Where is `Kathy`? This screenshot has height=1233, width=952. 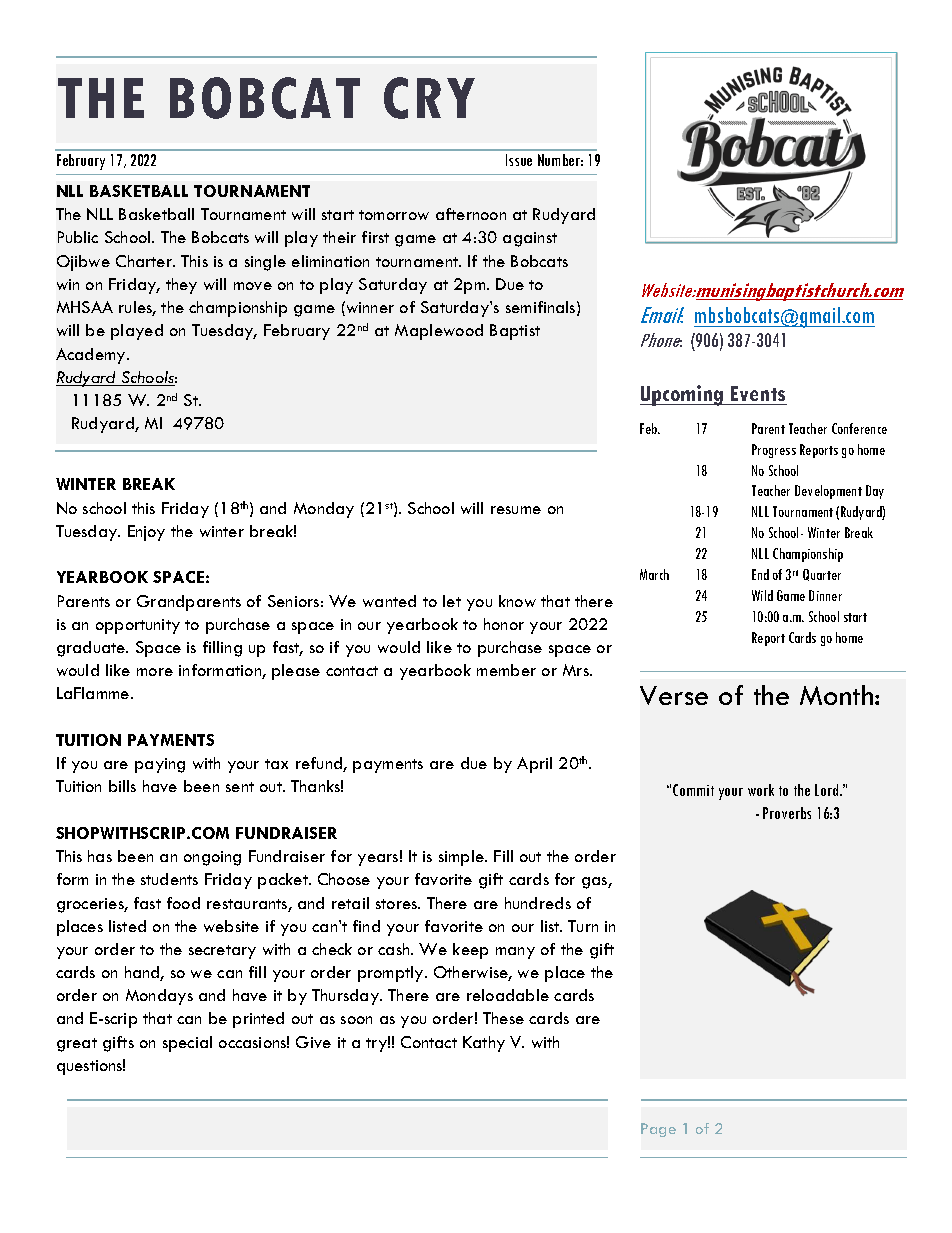 Kathy is located at coordinates (484, 1044).
